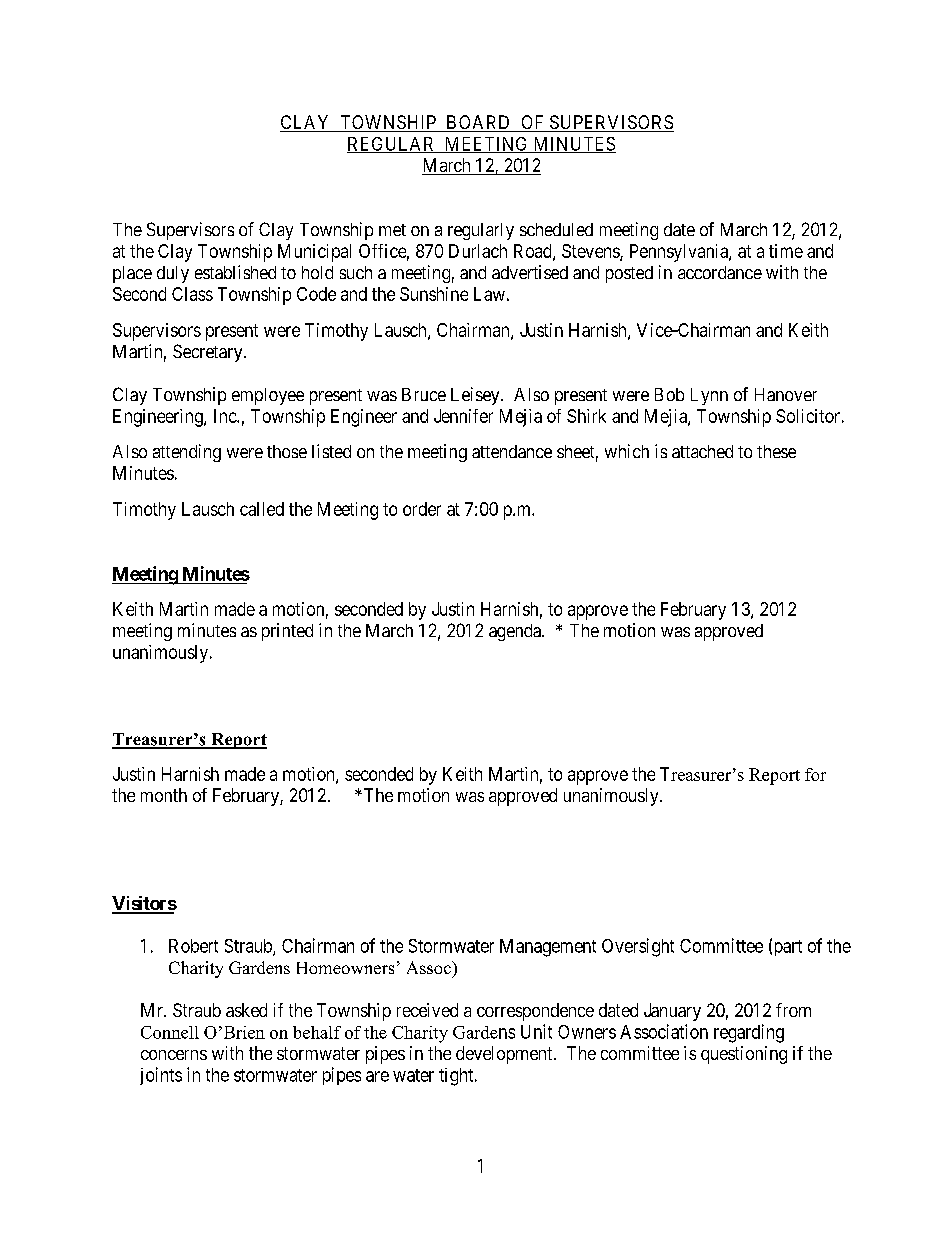 This image has width=952, height=1233. What do you see at coordinates (174, 1055) in the image?
I see `concerns` at bounding box center [174, 1055].
